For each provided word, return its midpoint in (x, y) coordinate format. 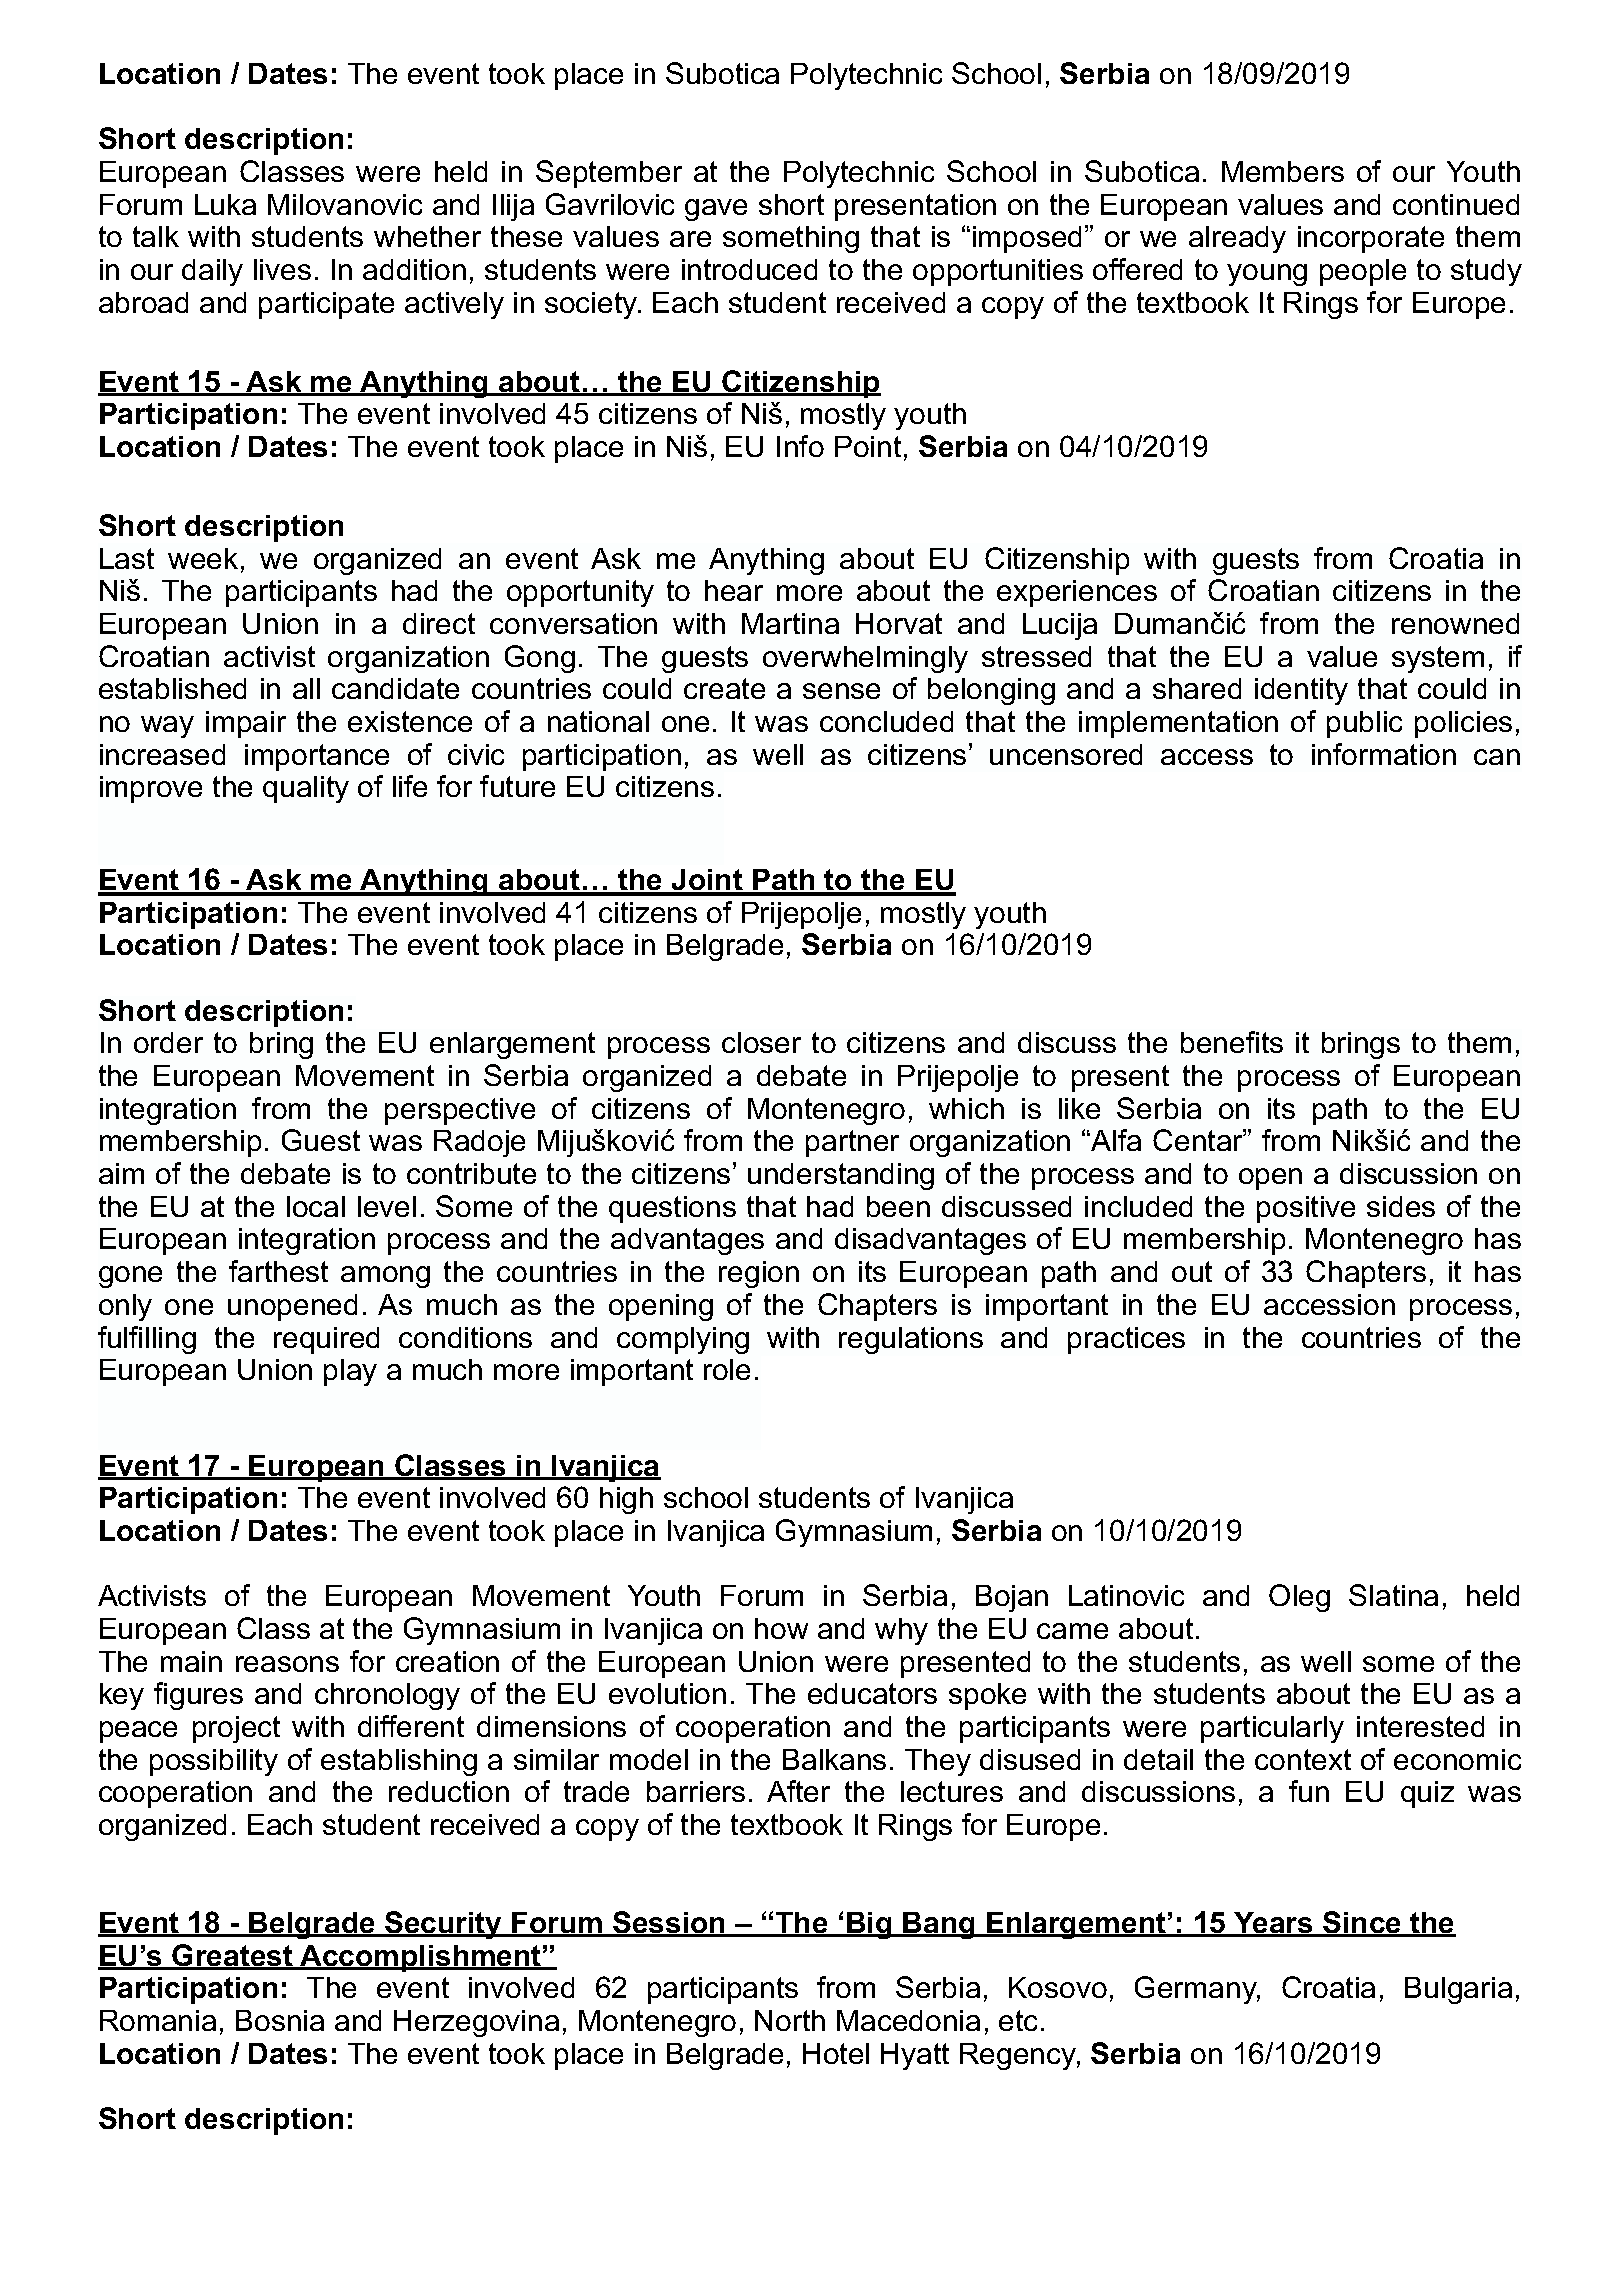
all (306, 688)
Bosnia (280, 2020)
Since (1362, 1923)
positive (1306, 1209)
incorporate (1371, 239)
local (316, 1206)
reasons (287, 1664)
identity (1301, 691)
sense (841, 691)
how (781, 1628)
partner (852, 1143)
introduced (749, 269)
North (790, 2020)
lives (282, 269)
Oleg (1299, 1598)
